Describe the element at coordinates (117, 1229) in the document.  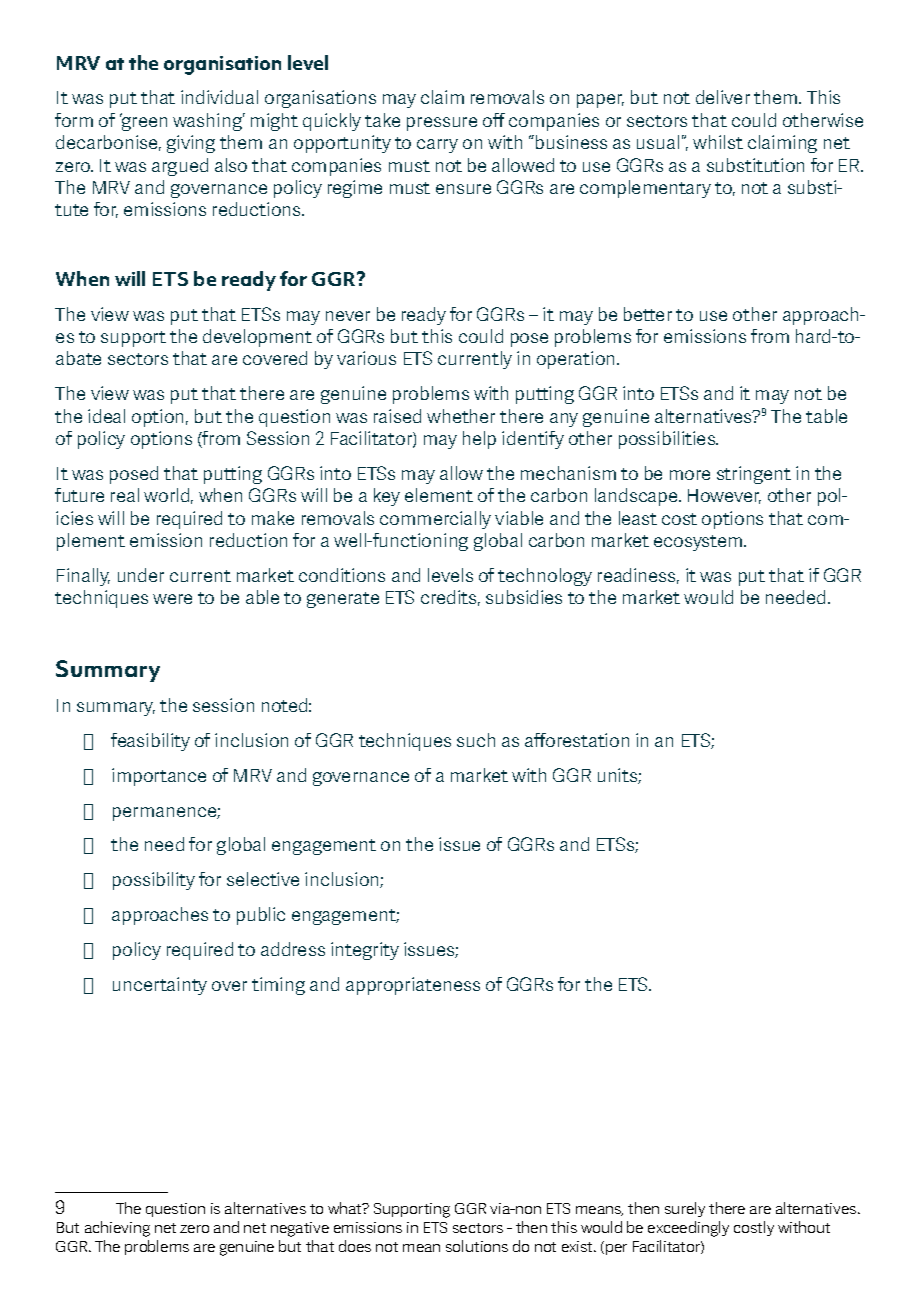
I see `achieving` at that location.
